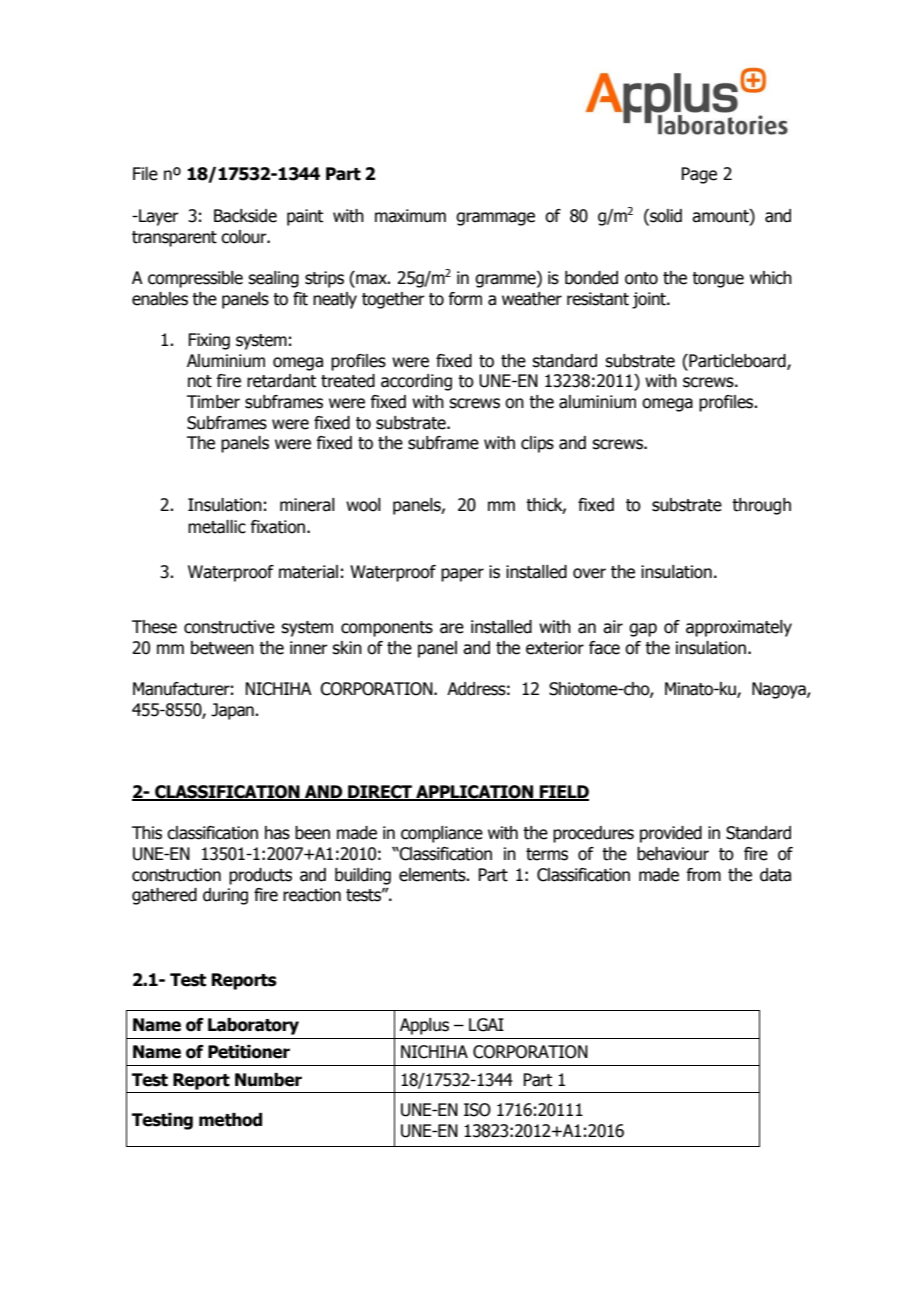 The image size is (924, 1308). I want to click on approximately, so click(739, 628).
